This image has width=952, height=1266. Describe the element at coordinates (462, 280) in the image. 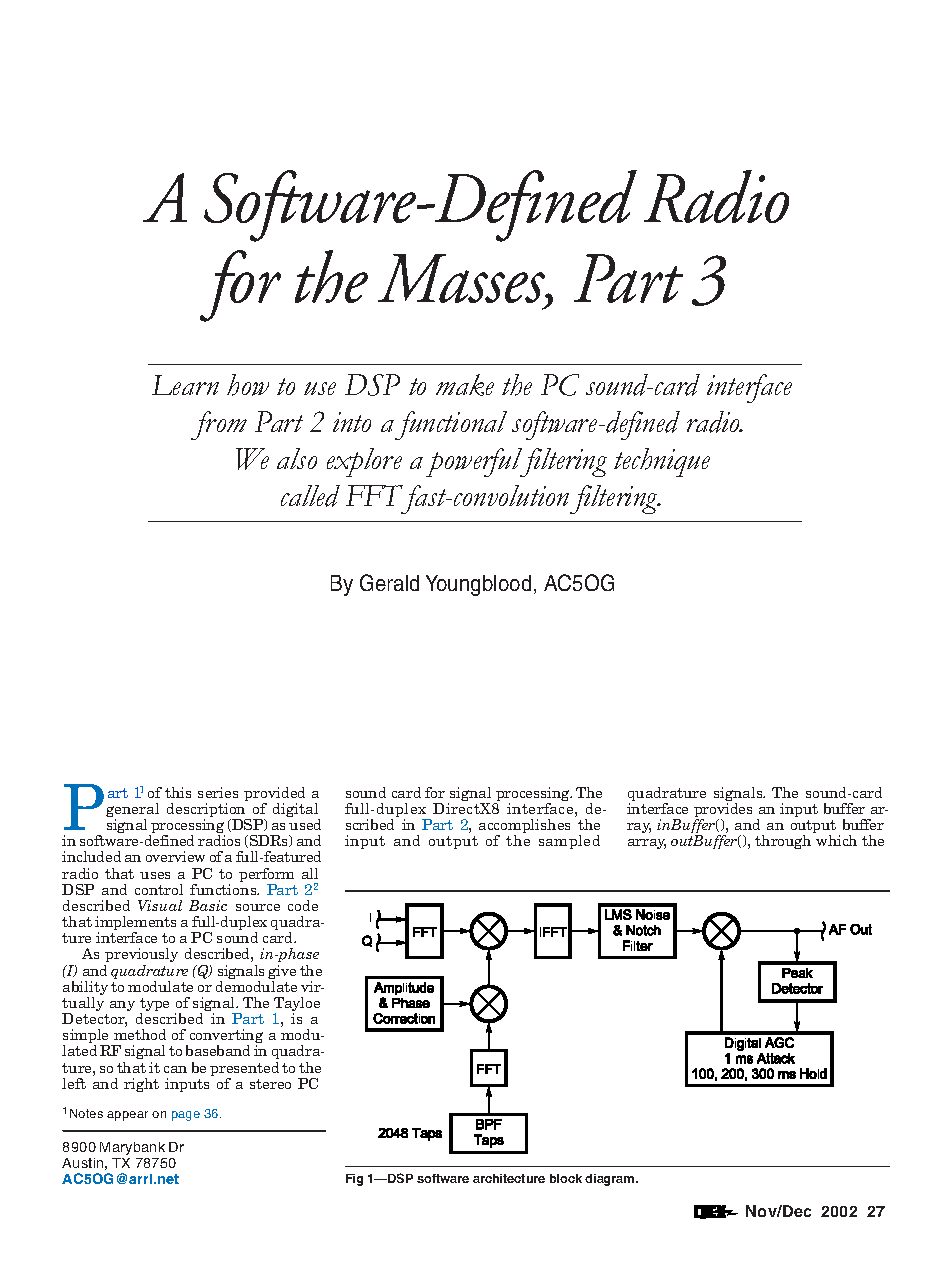

I see `Masses` at that location.
